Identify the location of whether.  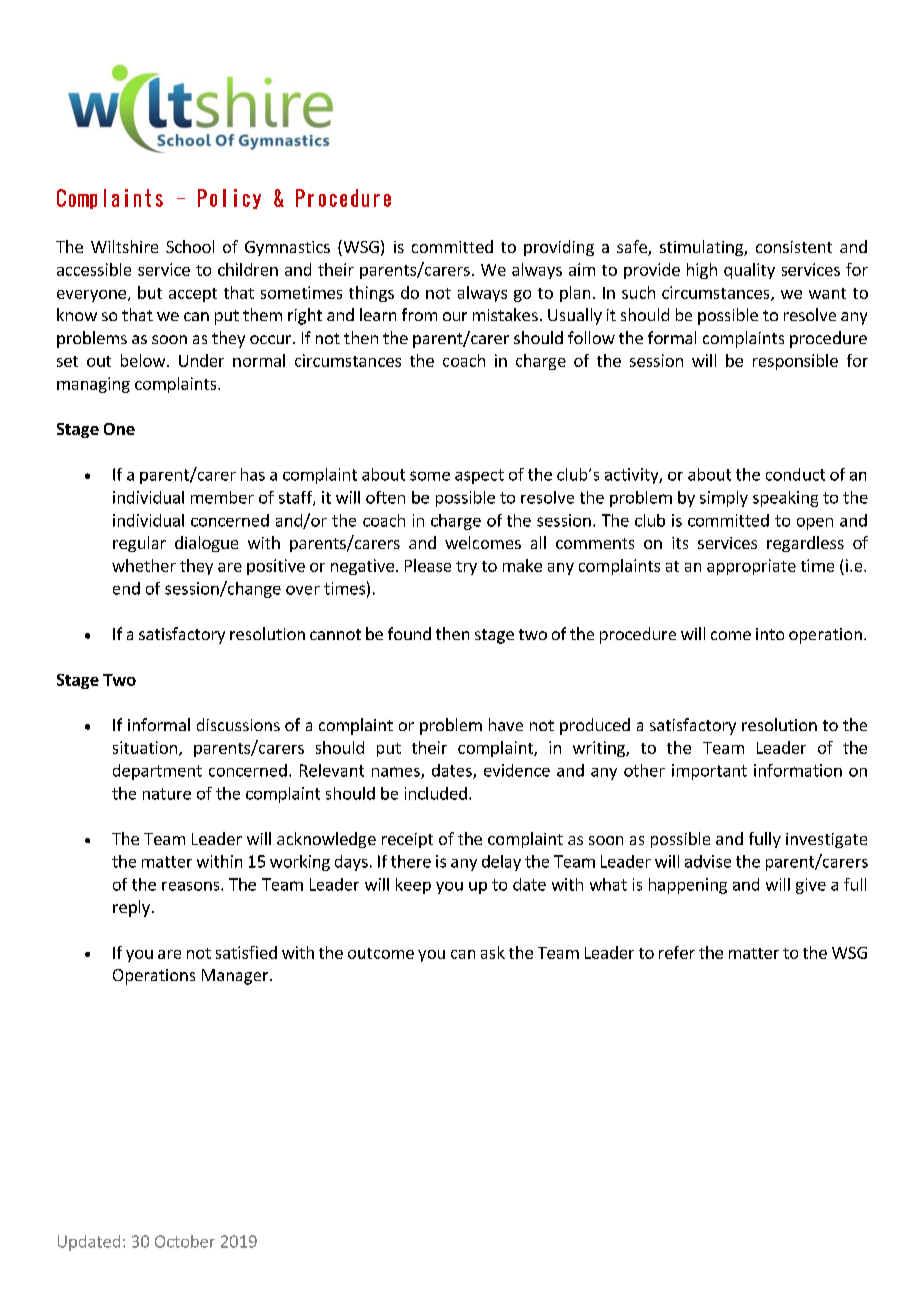
(144, 565).
